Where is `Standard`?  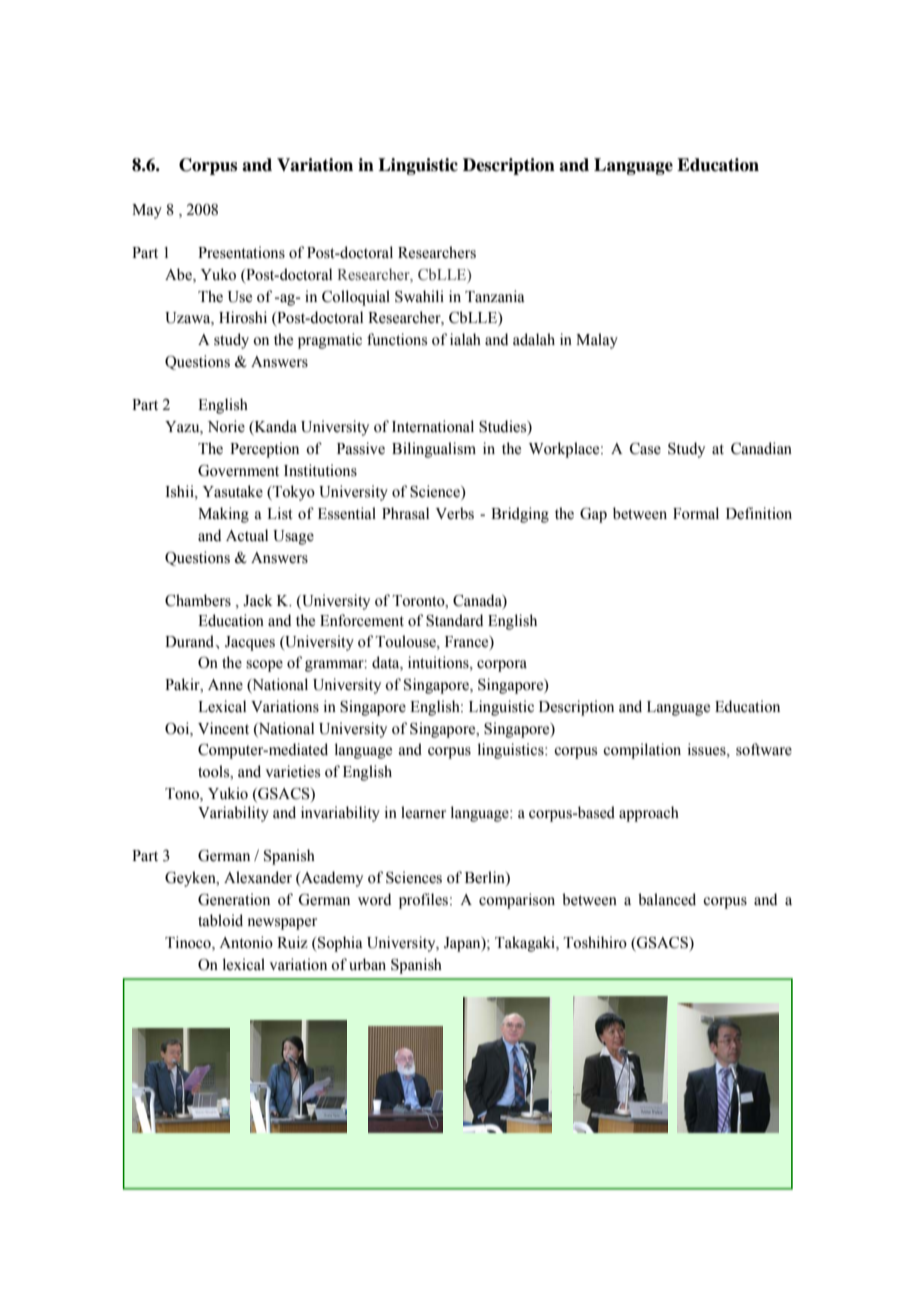 Standard is located at coordinates (454, 620).
